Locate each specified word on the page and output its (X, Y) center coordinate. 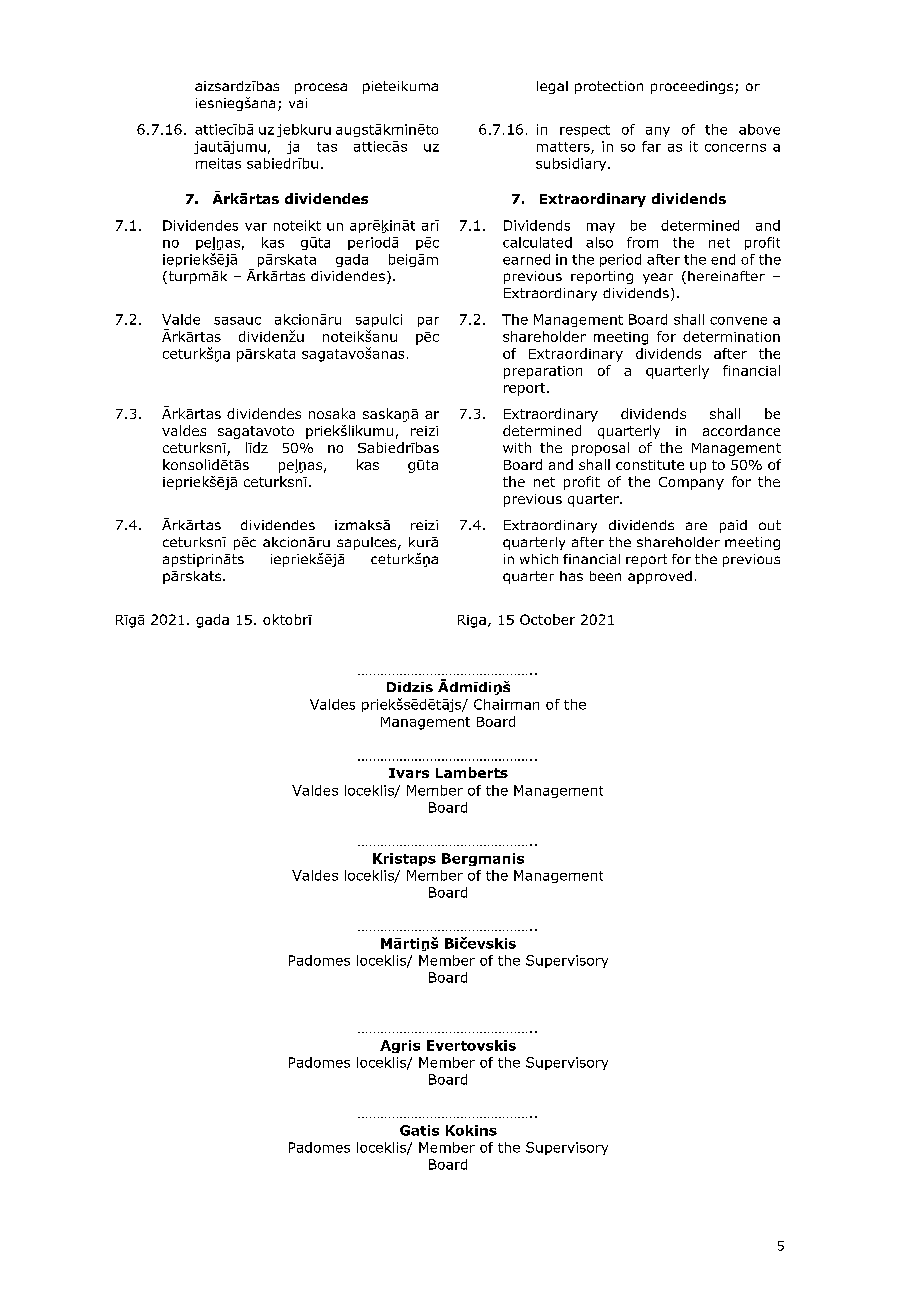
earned (526, 259)
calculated (537, 242)
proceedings (693, 87)
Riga (472, 621)
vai (298, 103)
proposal (600, 449)
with (517, 447)
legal (552, 87)
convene (738, 321)
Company (691, 483)
